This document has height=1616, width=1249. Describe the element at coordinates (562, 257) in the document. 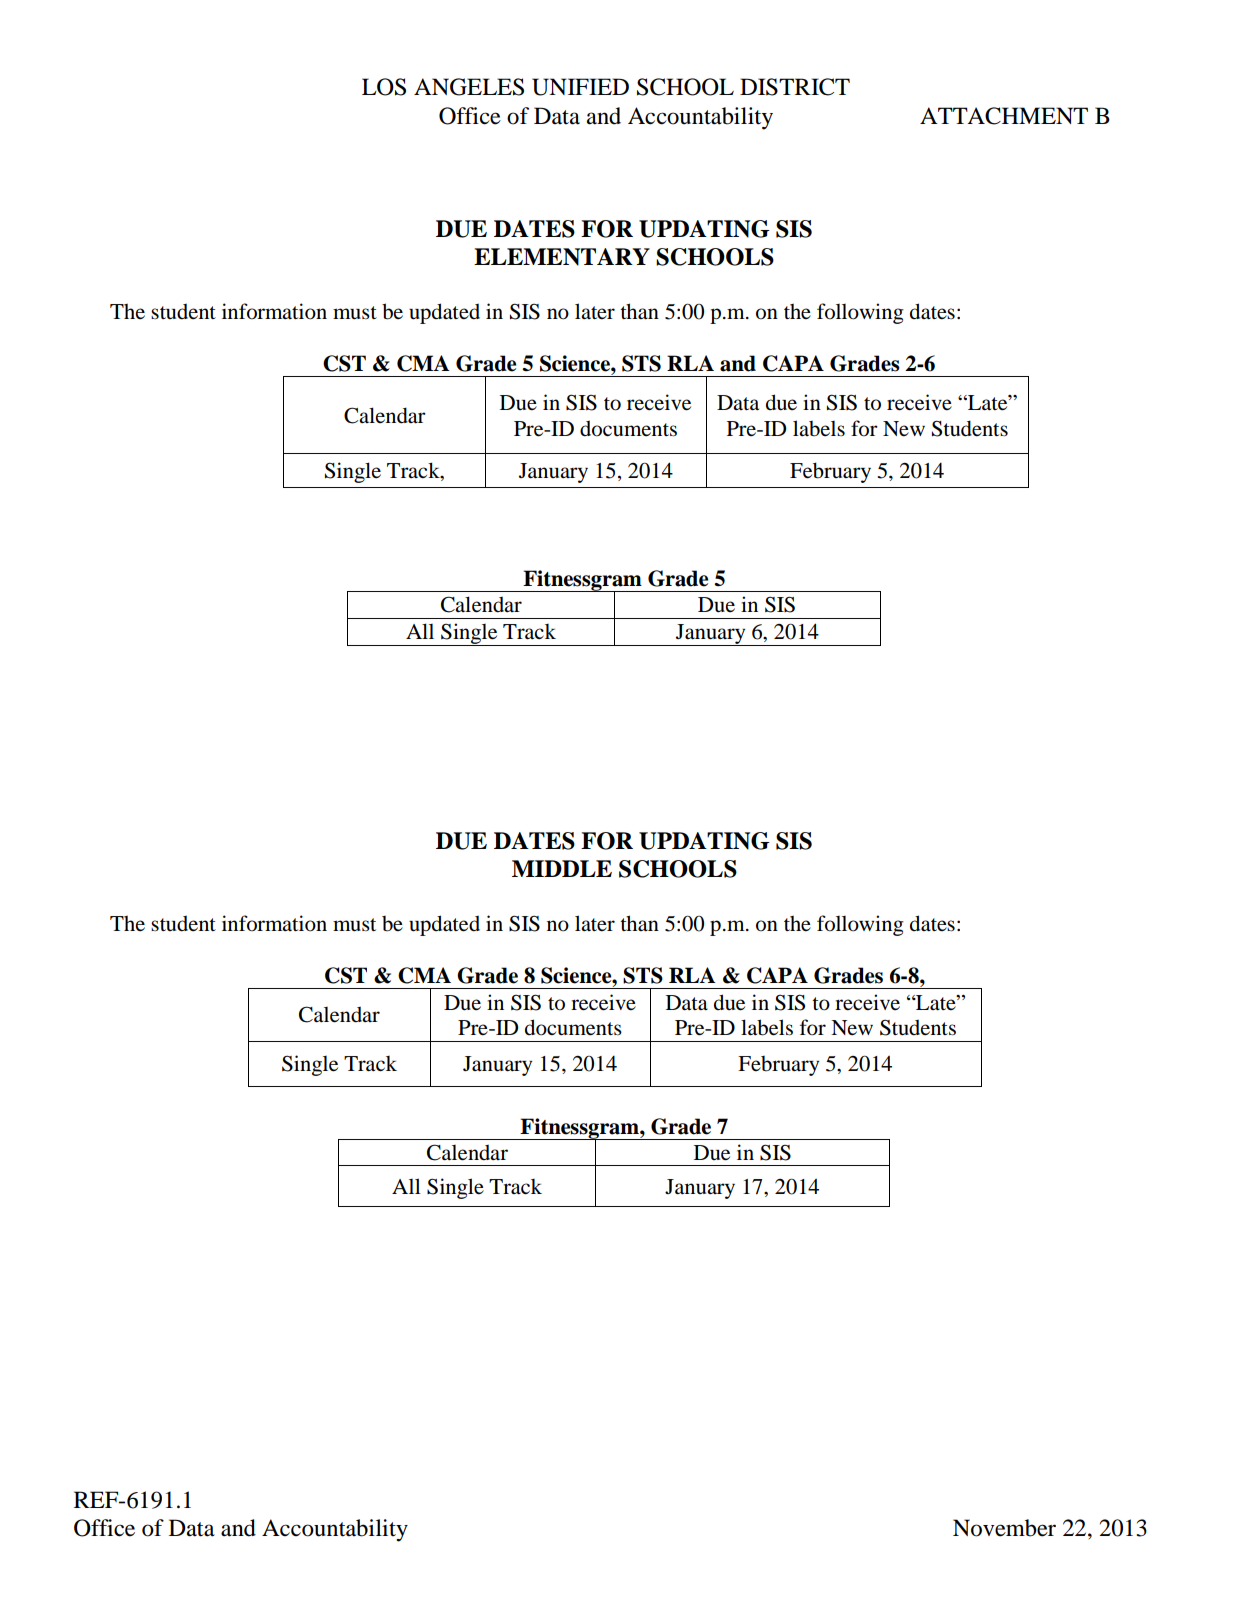

I see `ELEMENTARY` at that location.
